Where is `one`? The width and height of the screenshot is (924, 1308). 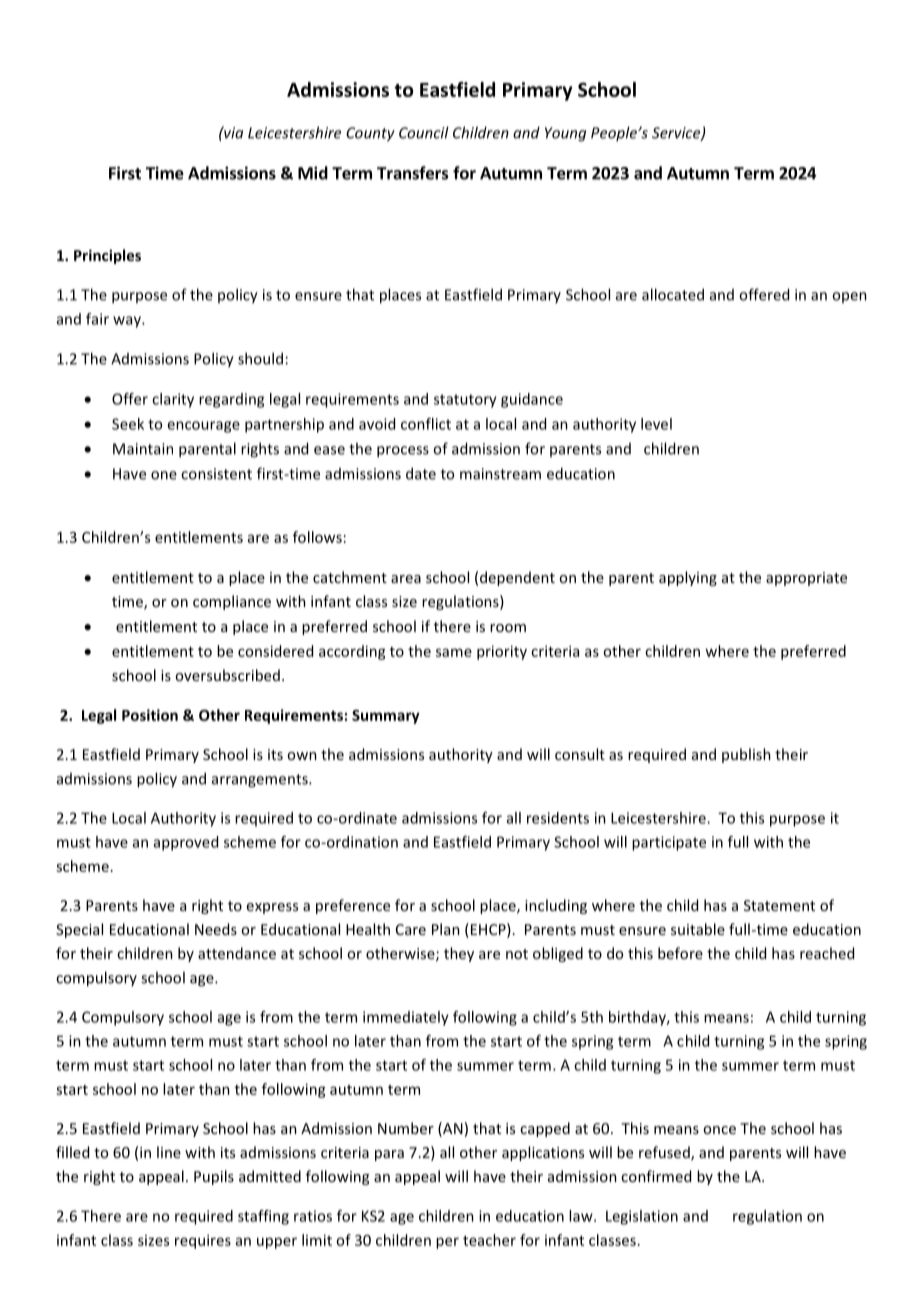
one is located at coordinates (164, 475).
